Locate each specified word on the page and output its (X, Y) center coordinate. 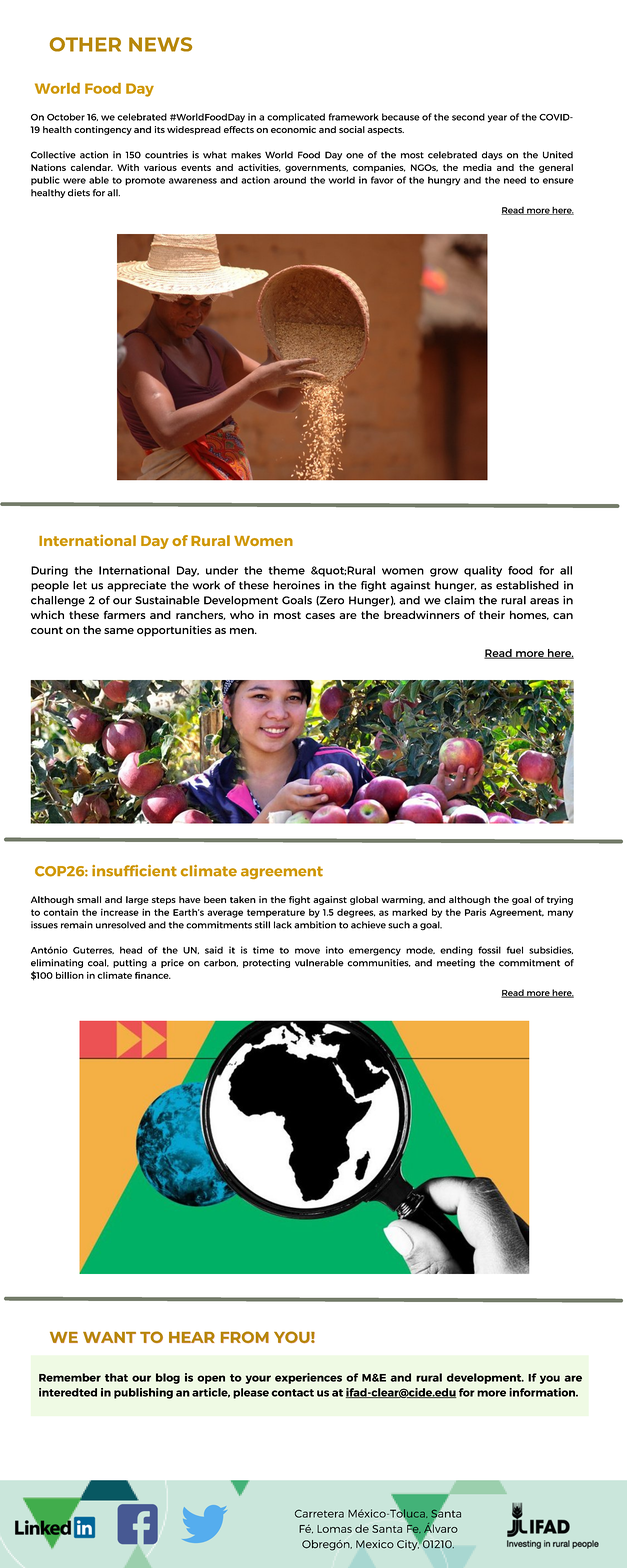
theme (286, 570)
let (80, 585)
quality (483, 571)
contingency (103, 130)
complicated (296, 118)
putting (130, 963)
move (307, 951)
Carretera (319, 1513)
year (497, 119)
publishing (143, 1393)
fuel (514, 950)
